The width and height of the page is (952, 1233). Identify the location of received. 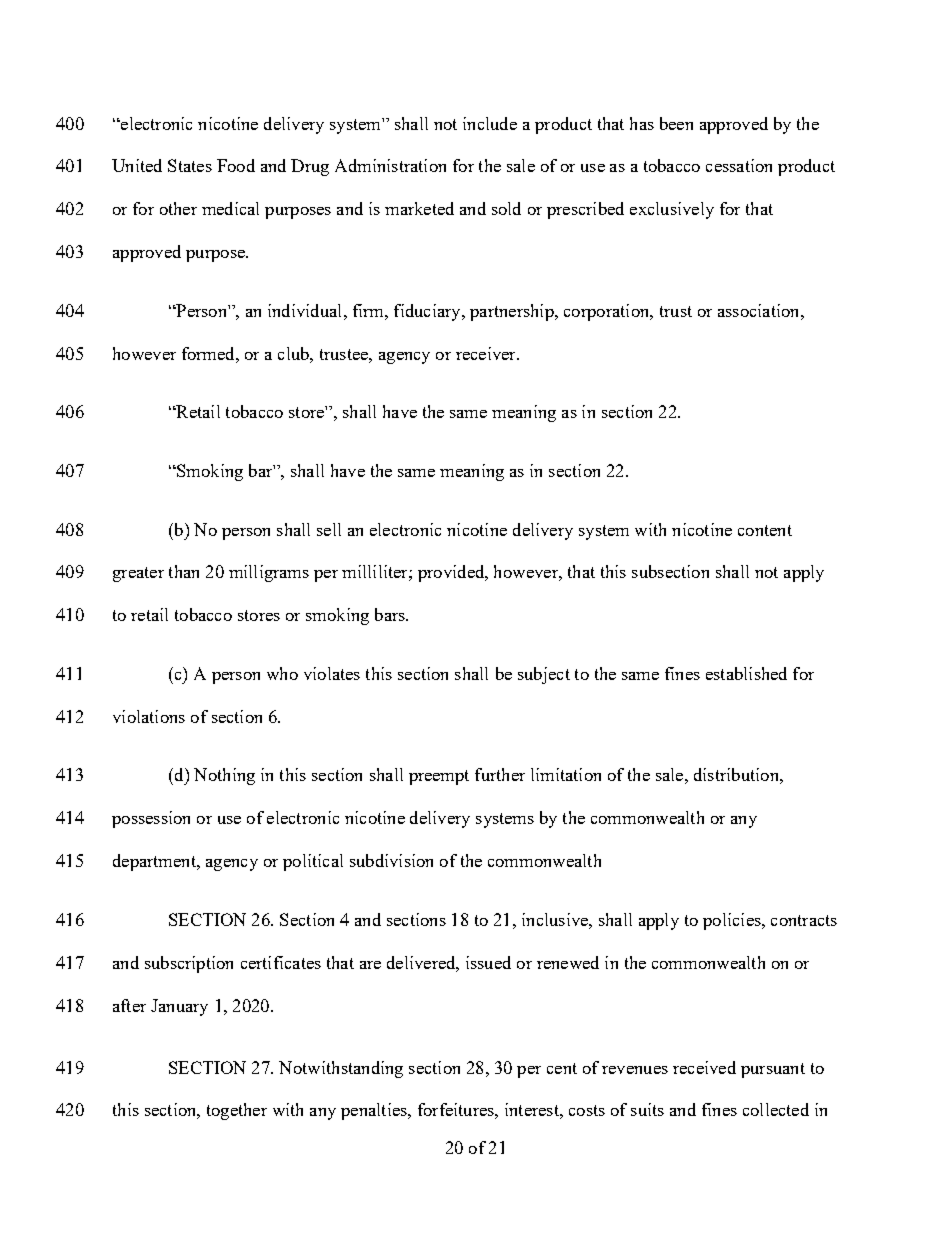
(704, 1067).
